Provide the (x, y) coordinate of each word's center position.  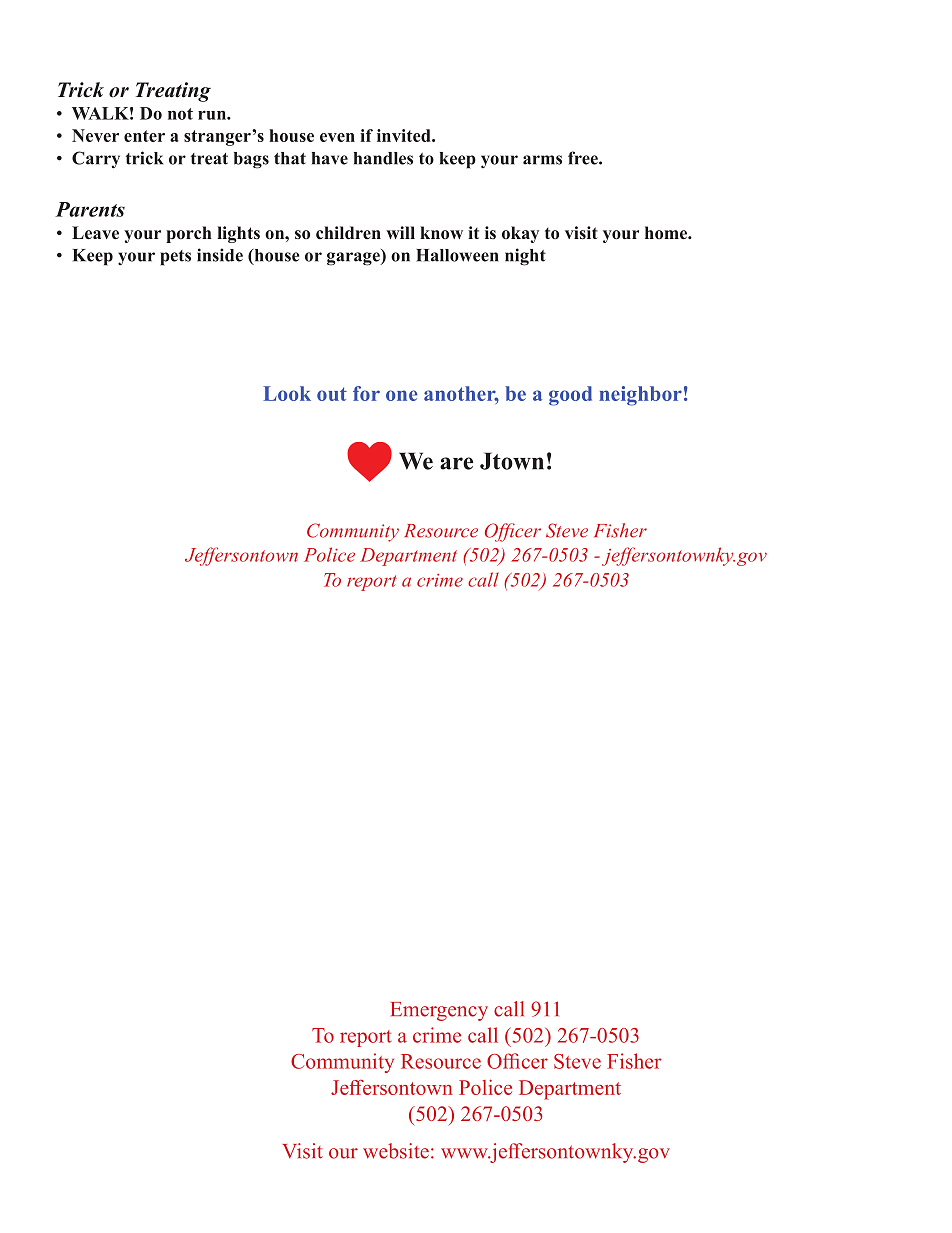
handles (383, 158)
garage (354, 259)
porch (189, 234)
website (396, 1151)
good (570, 396)
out (332, 394)
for (366, 393)
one (401, 395)
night (525, 257)
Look (287, 393)
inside (220, 255)
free (584, 158)
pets (175, 258)
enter (144, 136)
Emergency (439, 1011)
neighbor (640, 396)
